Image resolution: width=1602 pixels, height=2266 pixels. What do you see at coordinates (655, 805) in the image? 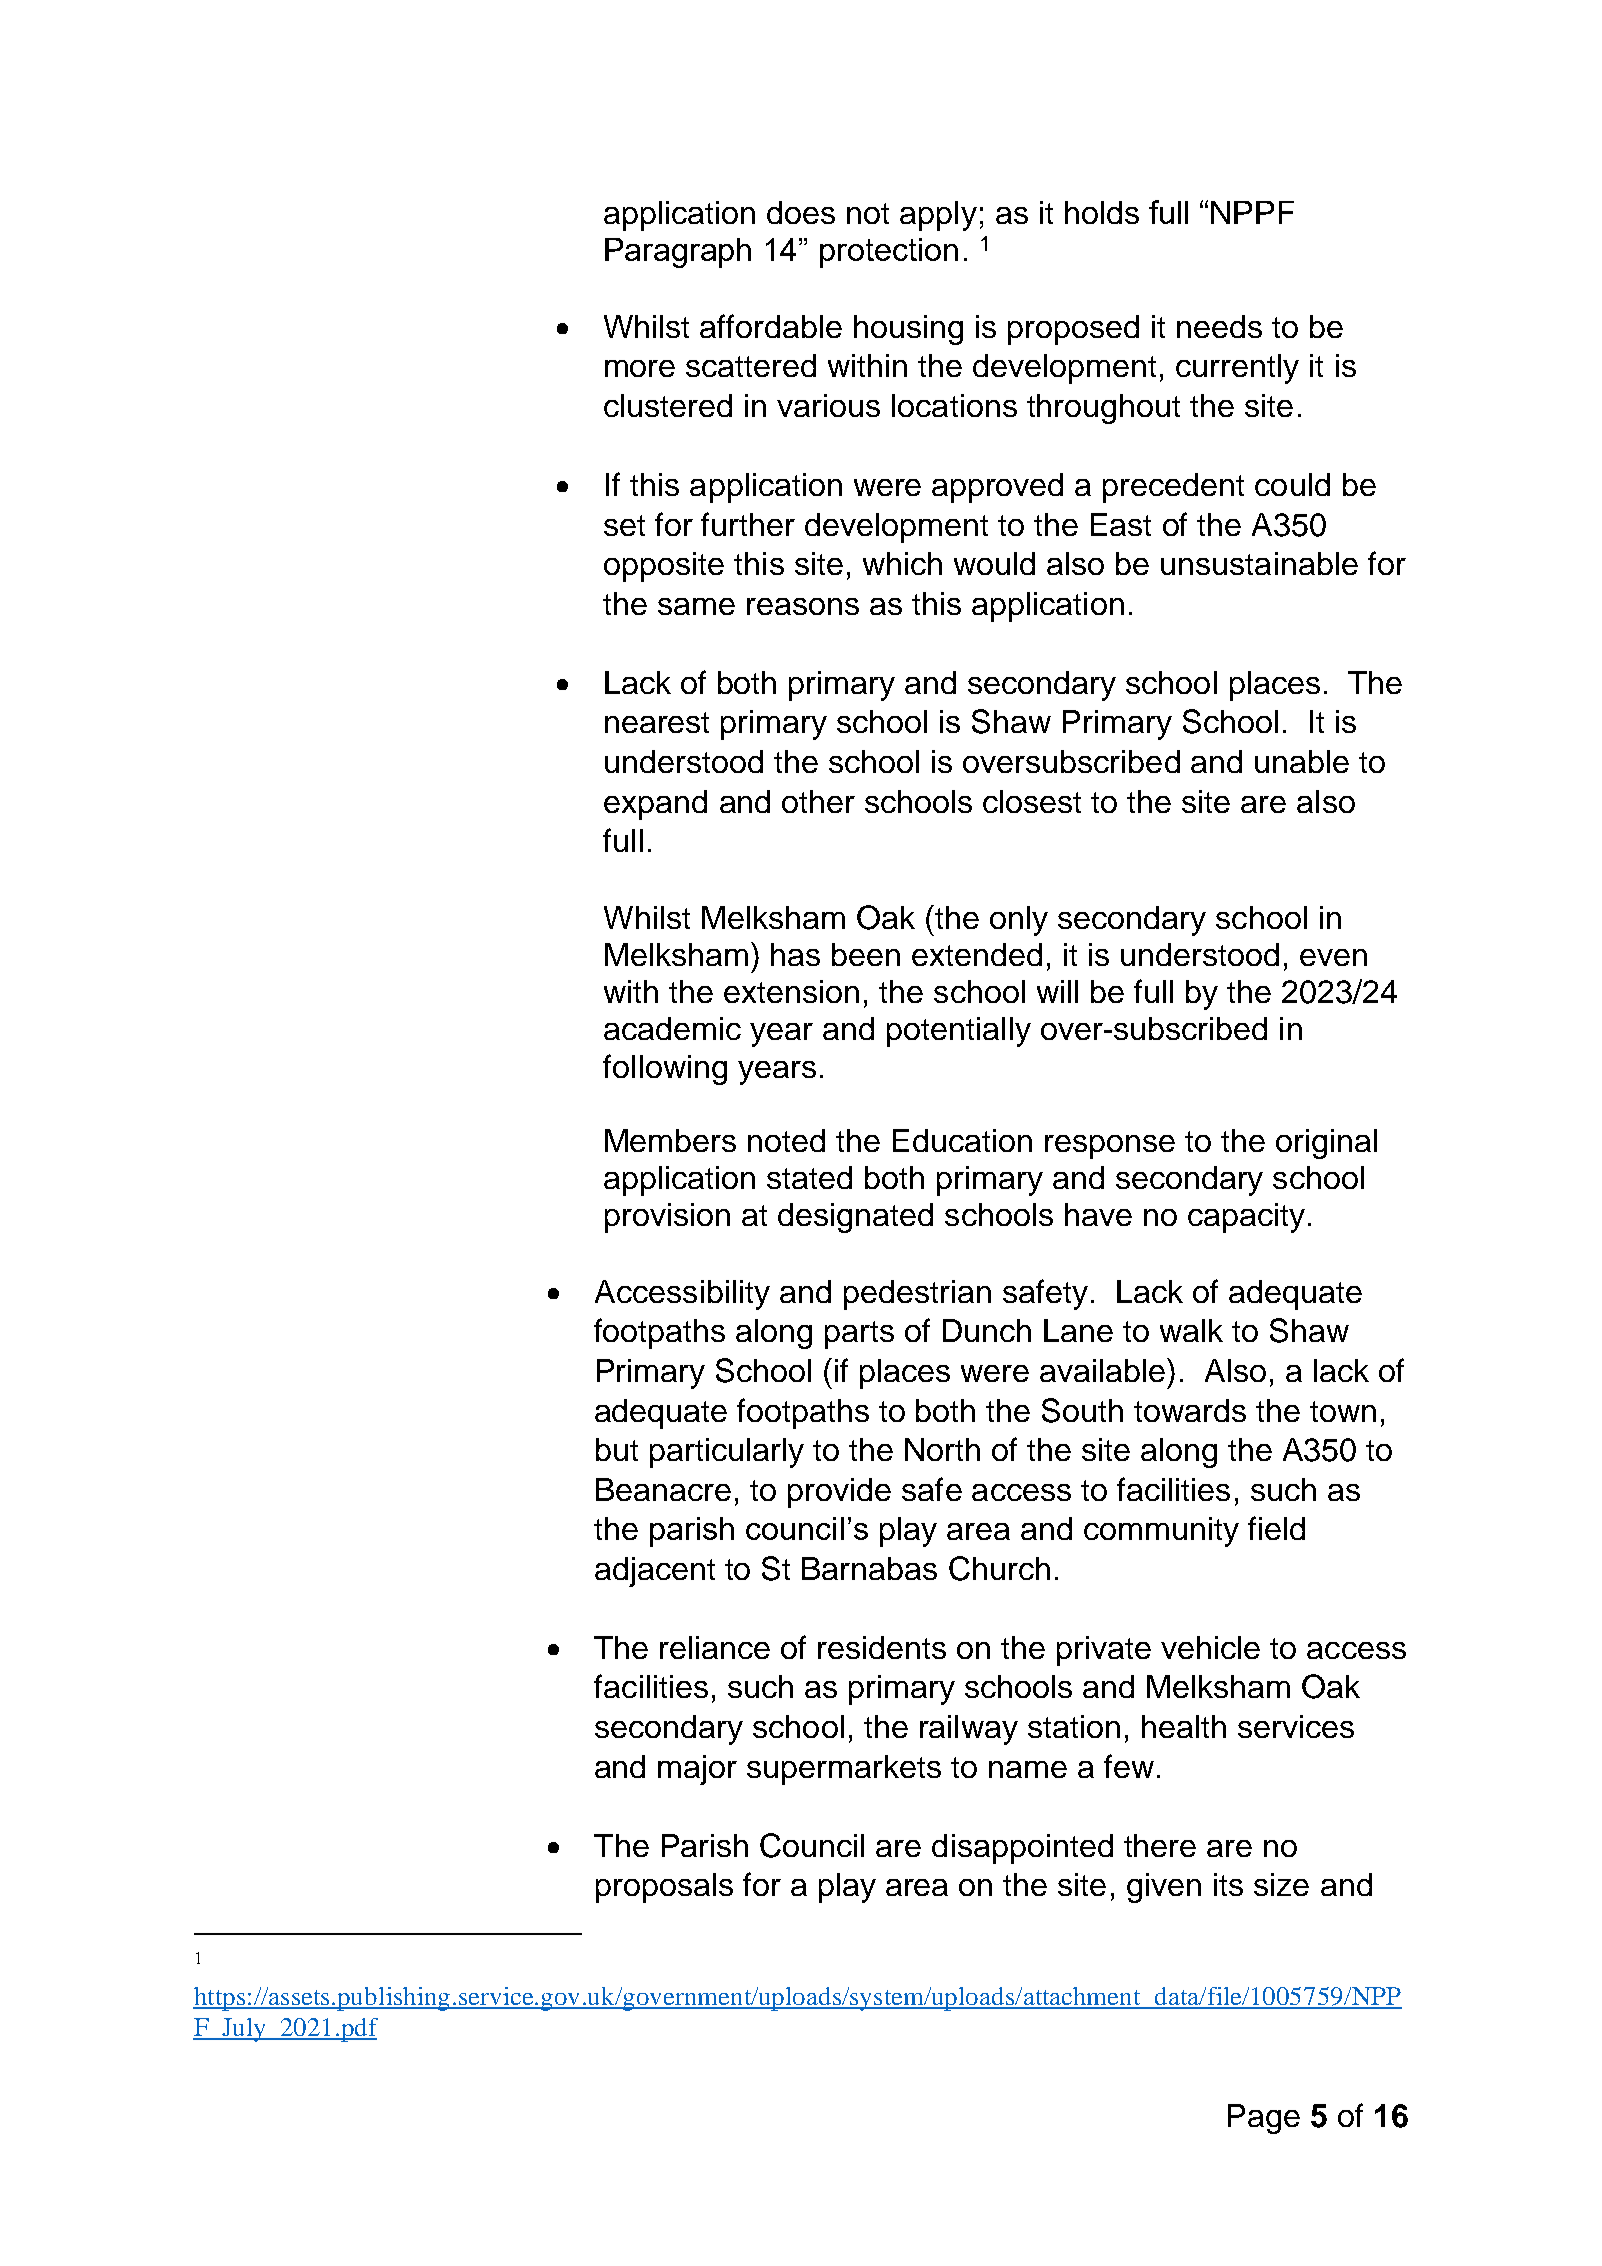
I see `expand` at bounding box center [655, 805].
